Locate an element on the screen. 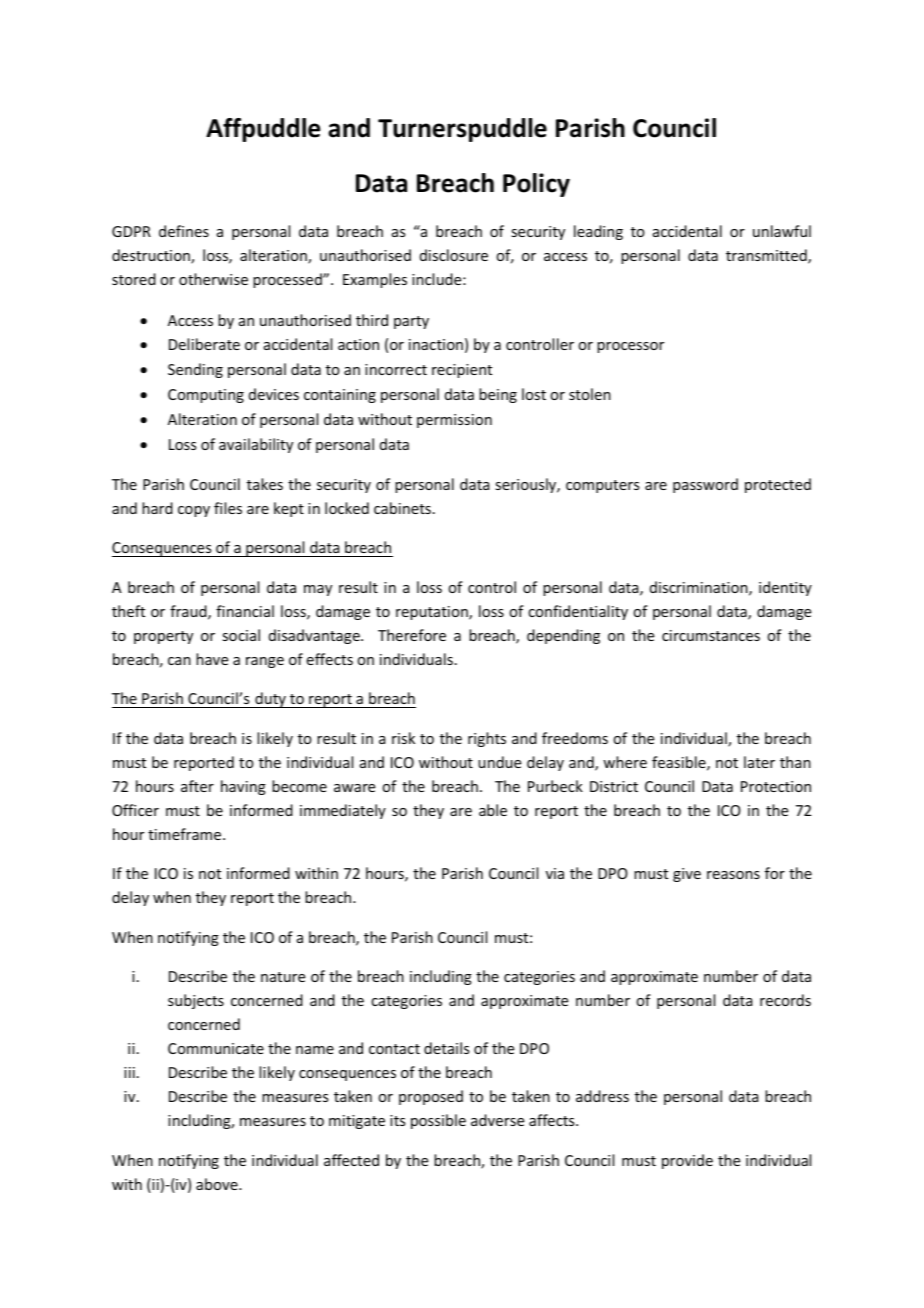 This screenshot has height=1308, width=924. password is located at coordinates (705, 485).
